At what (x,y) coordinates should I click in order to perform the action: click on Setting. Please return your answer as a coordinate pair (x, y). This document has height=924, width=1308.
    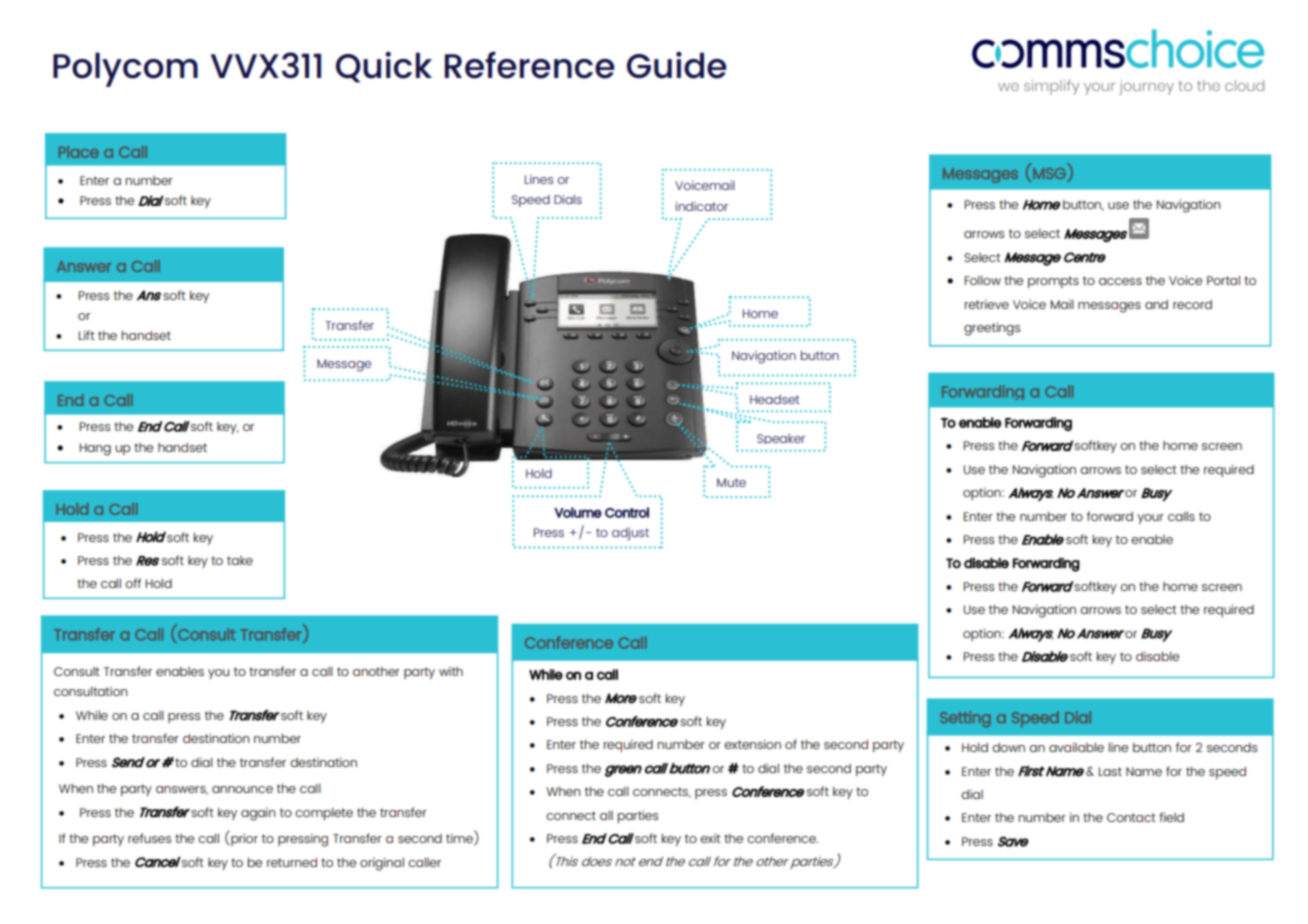
    Looking at the image, I should click on (965, 719).
